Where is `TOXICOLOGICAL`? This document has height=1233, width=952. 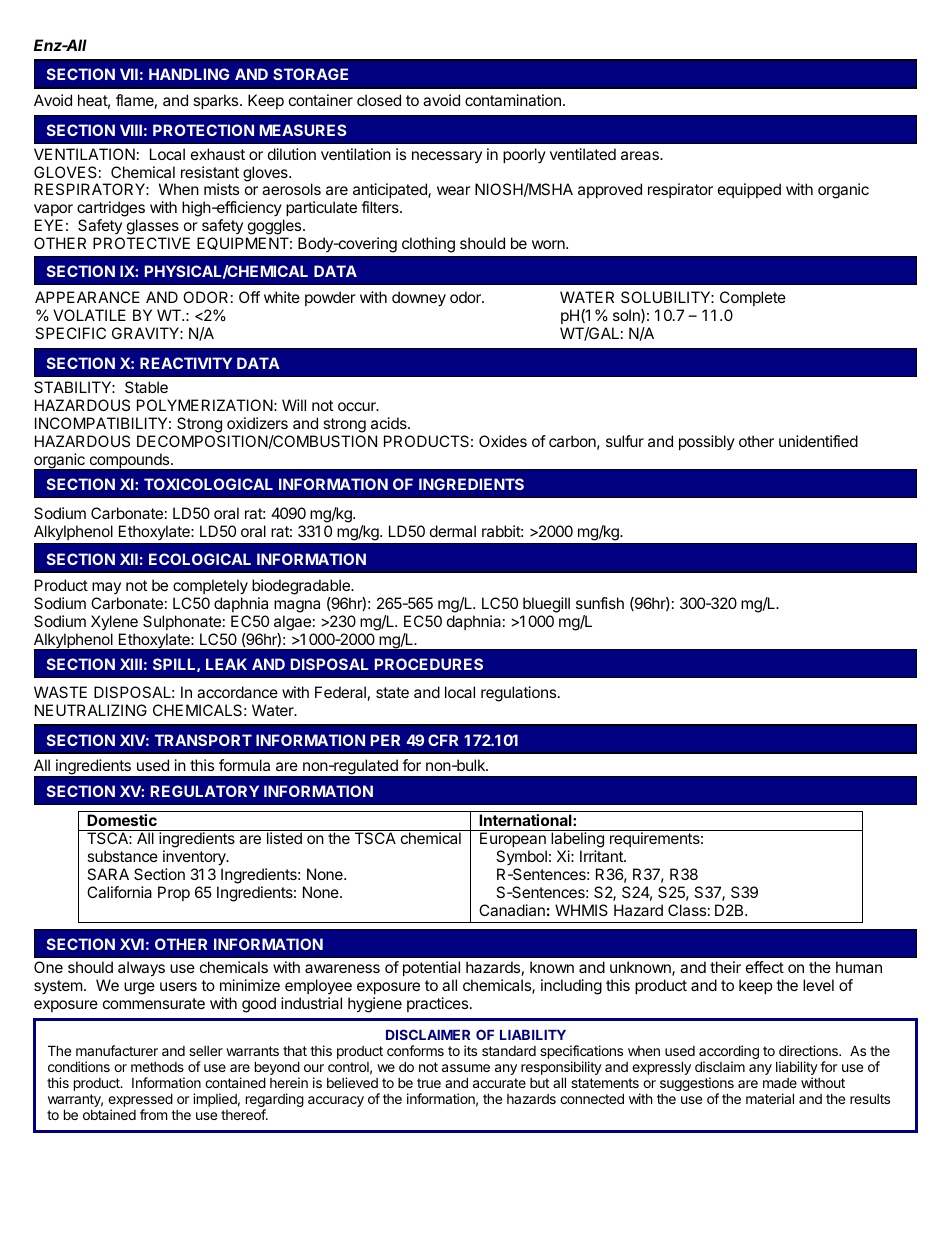
TOXICOLOGICAL is located at coordinates (208, 484).
